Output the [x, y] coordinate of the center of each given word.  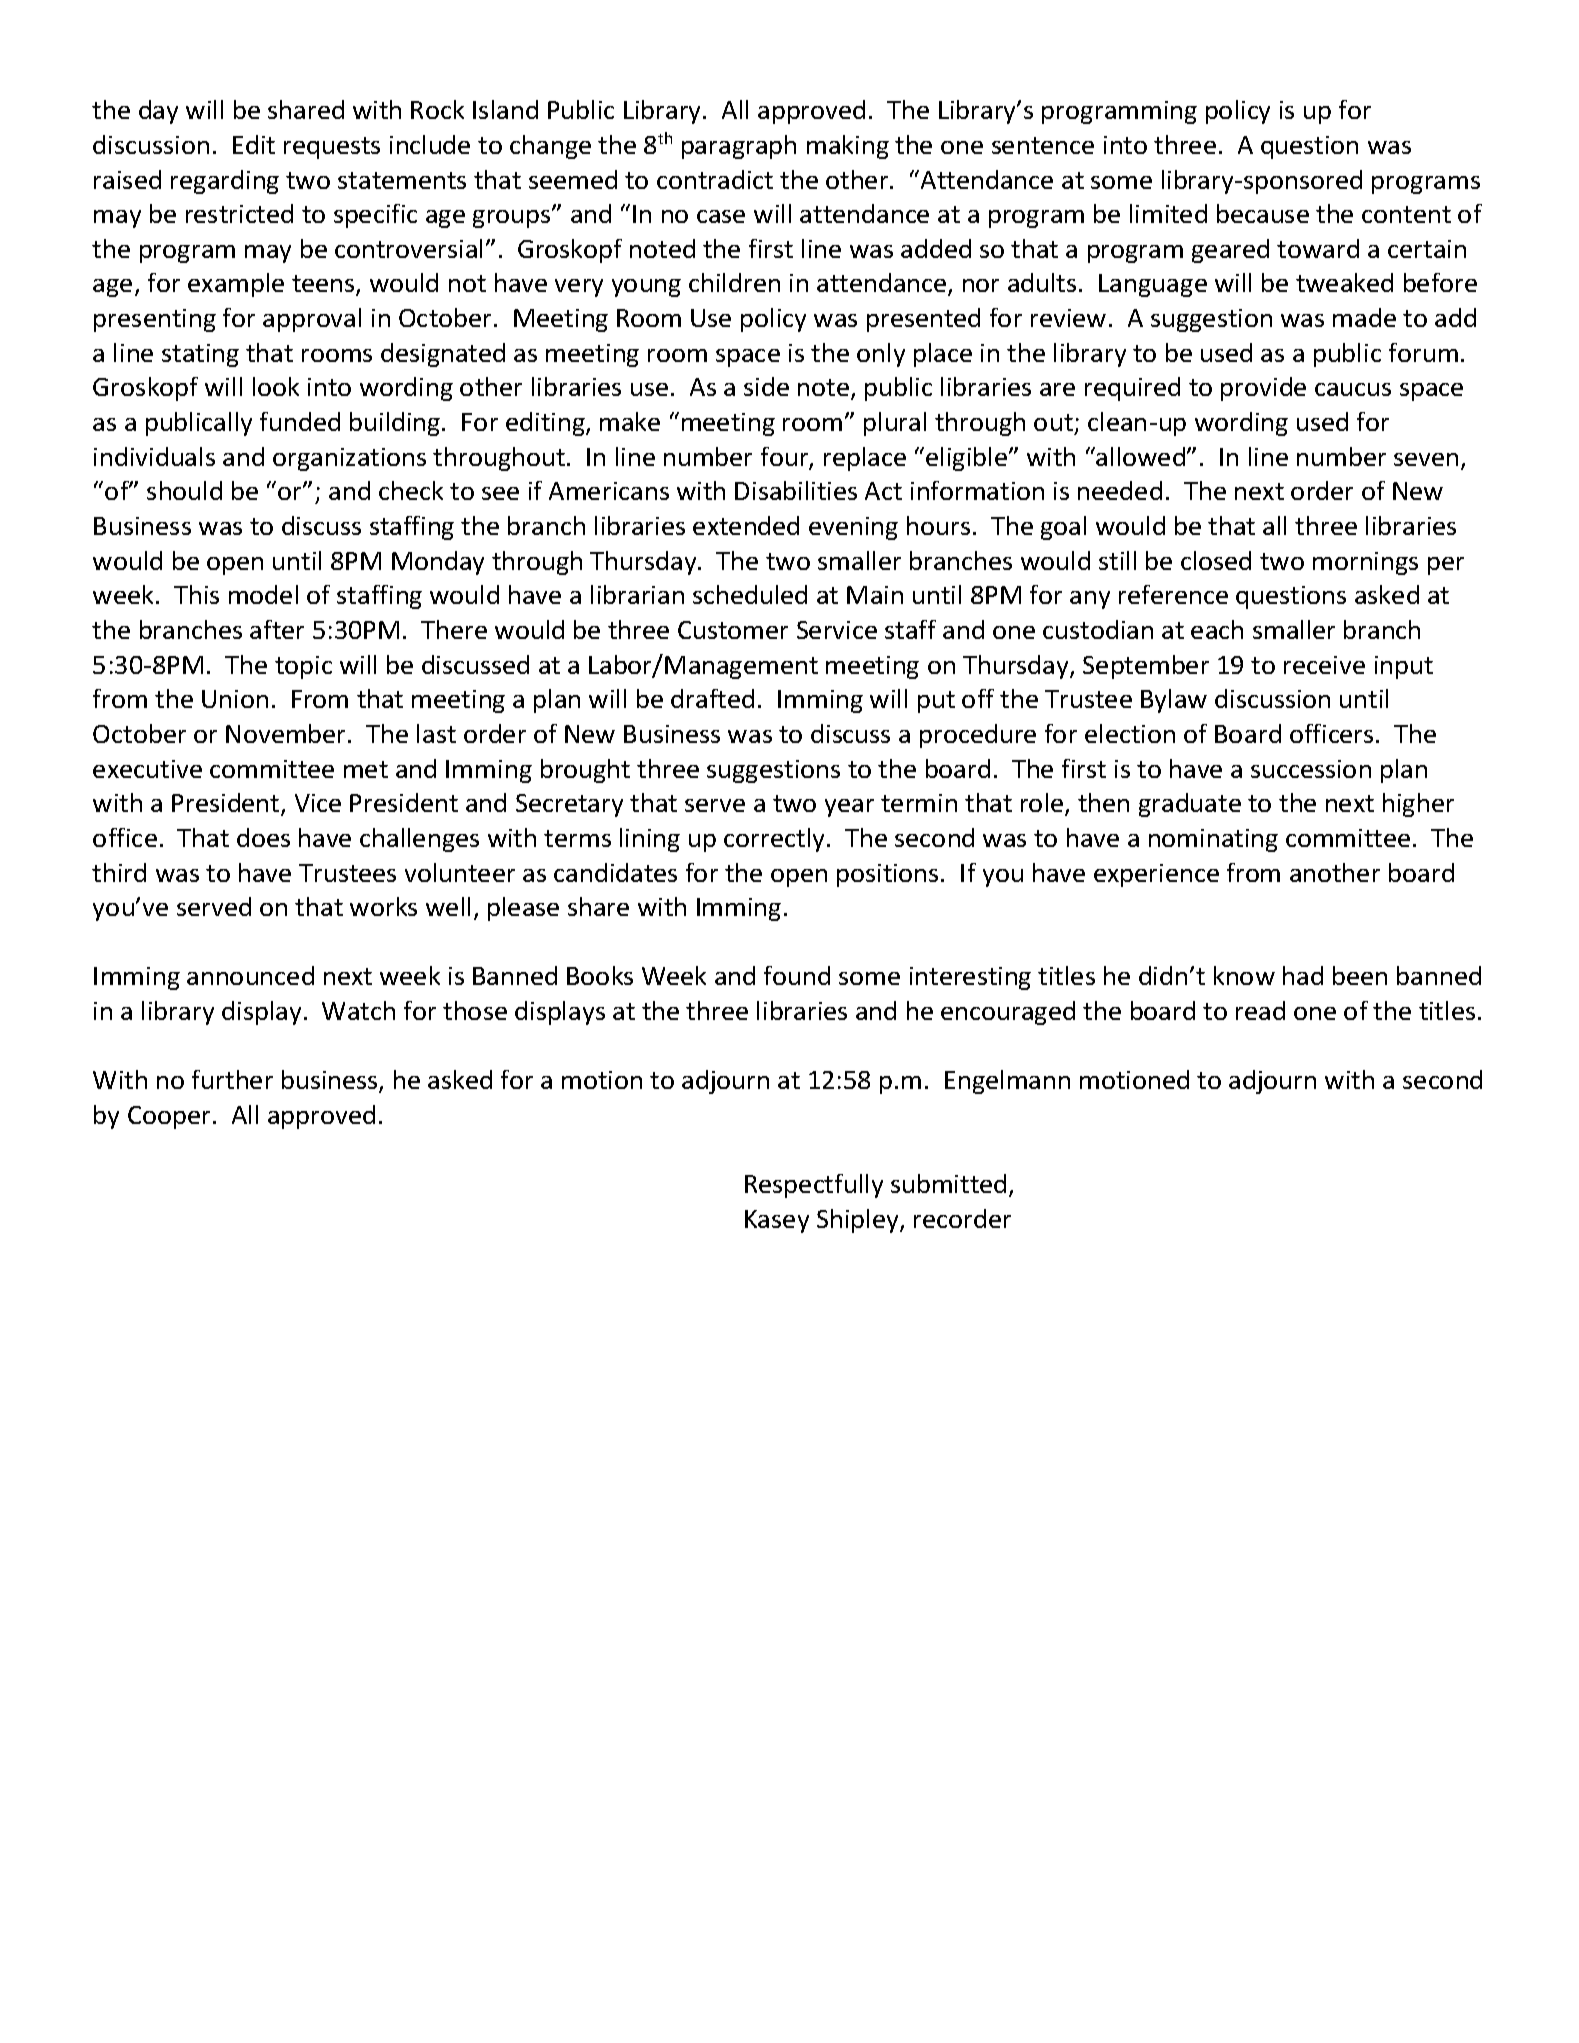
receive [1324, 665]
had [1303, 975]
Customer [733, 630]
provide [1263, 389]
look [276, 386]
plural [895, 424]
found [797, 975]
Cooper [169, 1117]
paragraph [739, 147]
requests [332, 148]
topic [303, 667]
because [1263, 213]
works [383, 906]
